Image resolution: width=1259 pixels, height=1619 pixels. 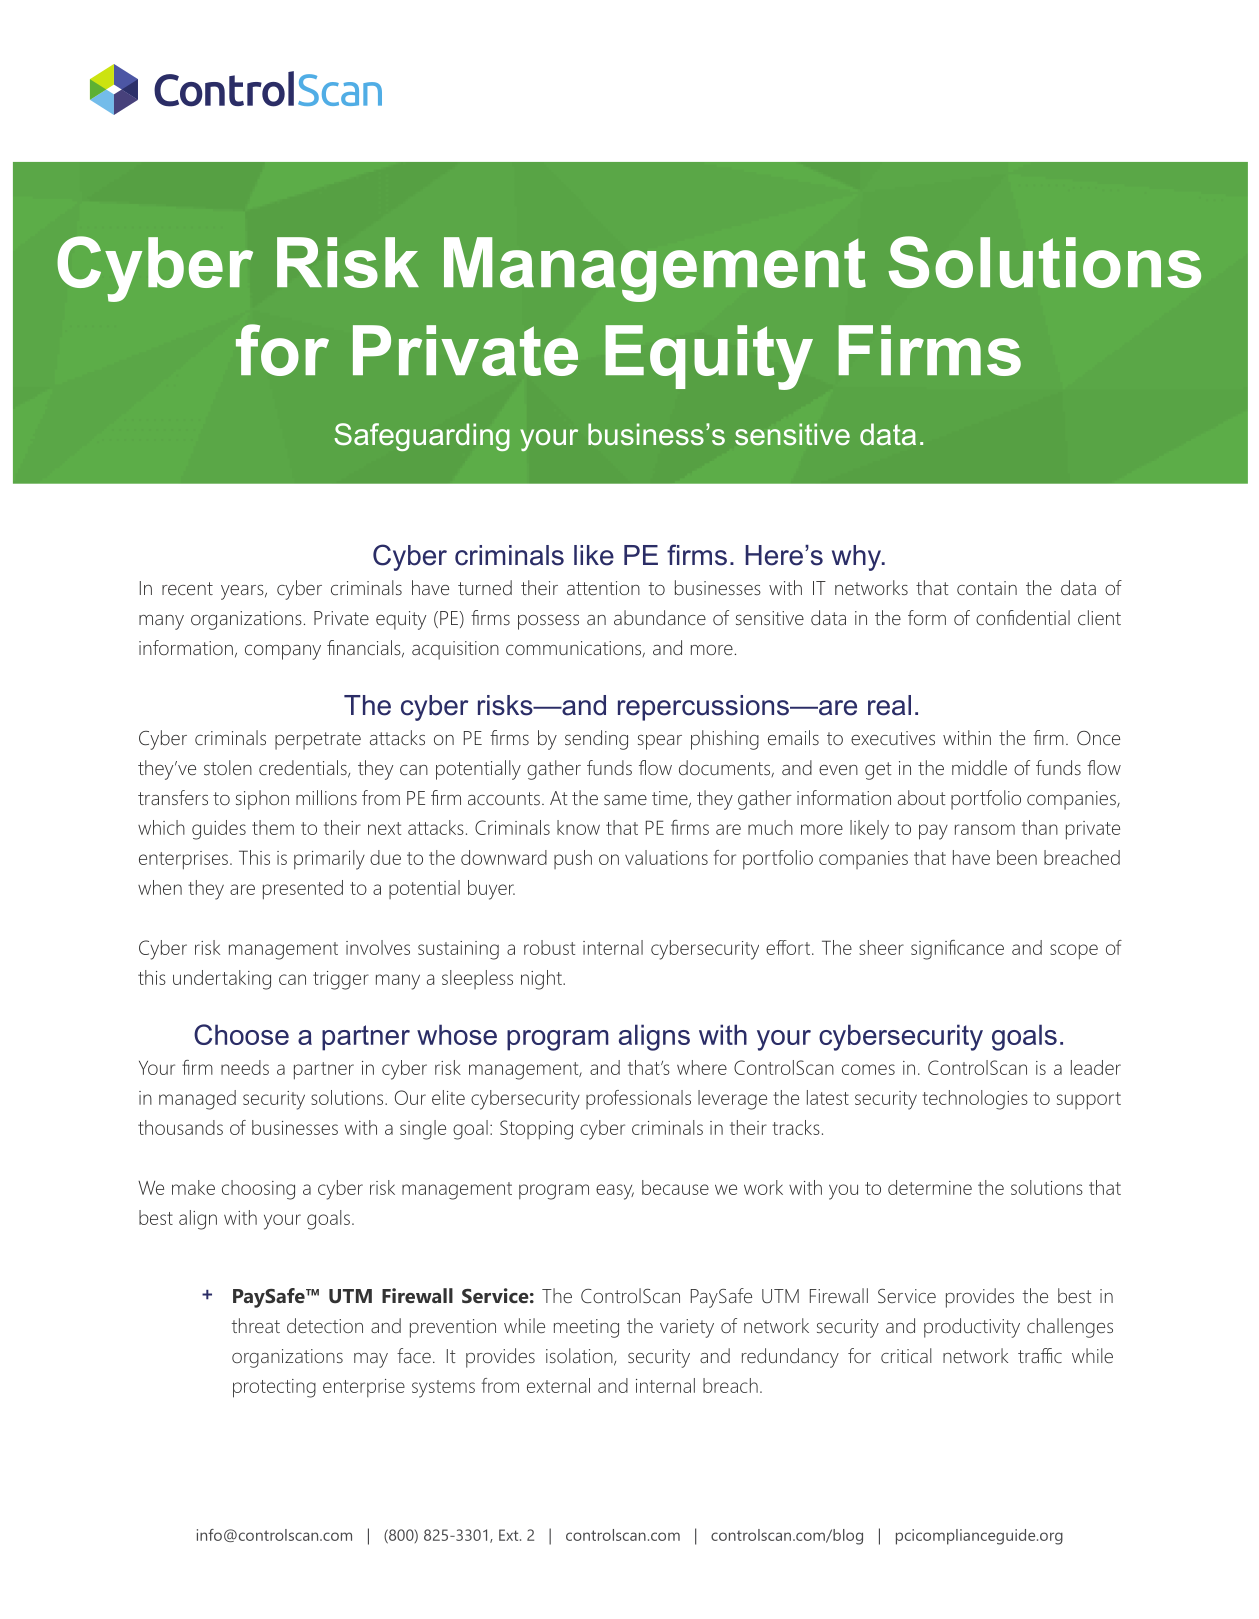 What do you see at coordinates (957, 950) in the image?
I see `significance` at bounding box center [957, 950].
